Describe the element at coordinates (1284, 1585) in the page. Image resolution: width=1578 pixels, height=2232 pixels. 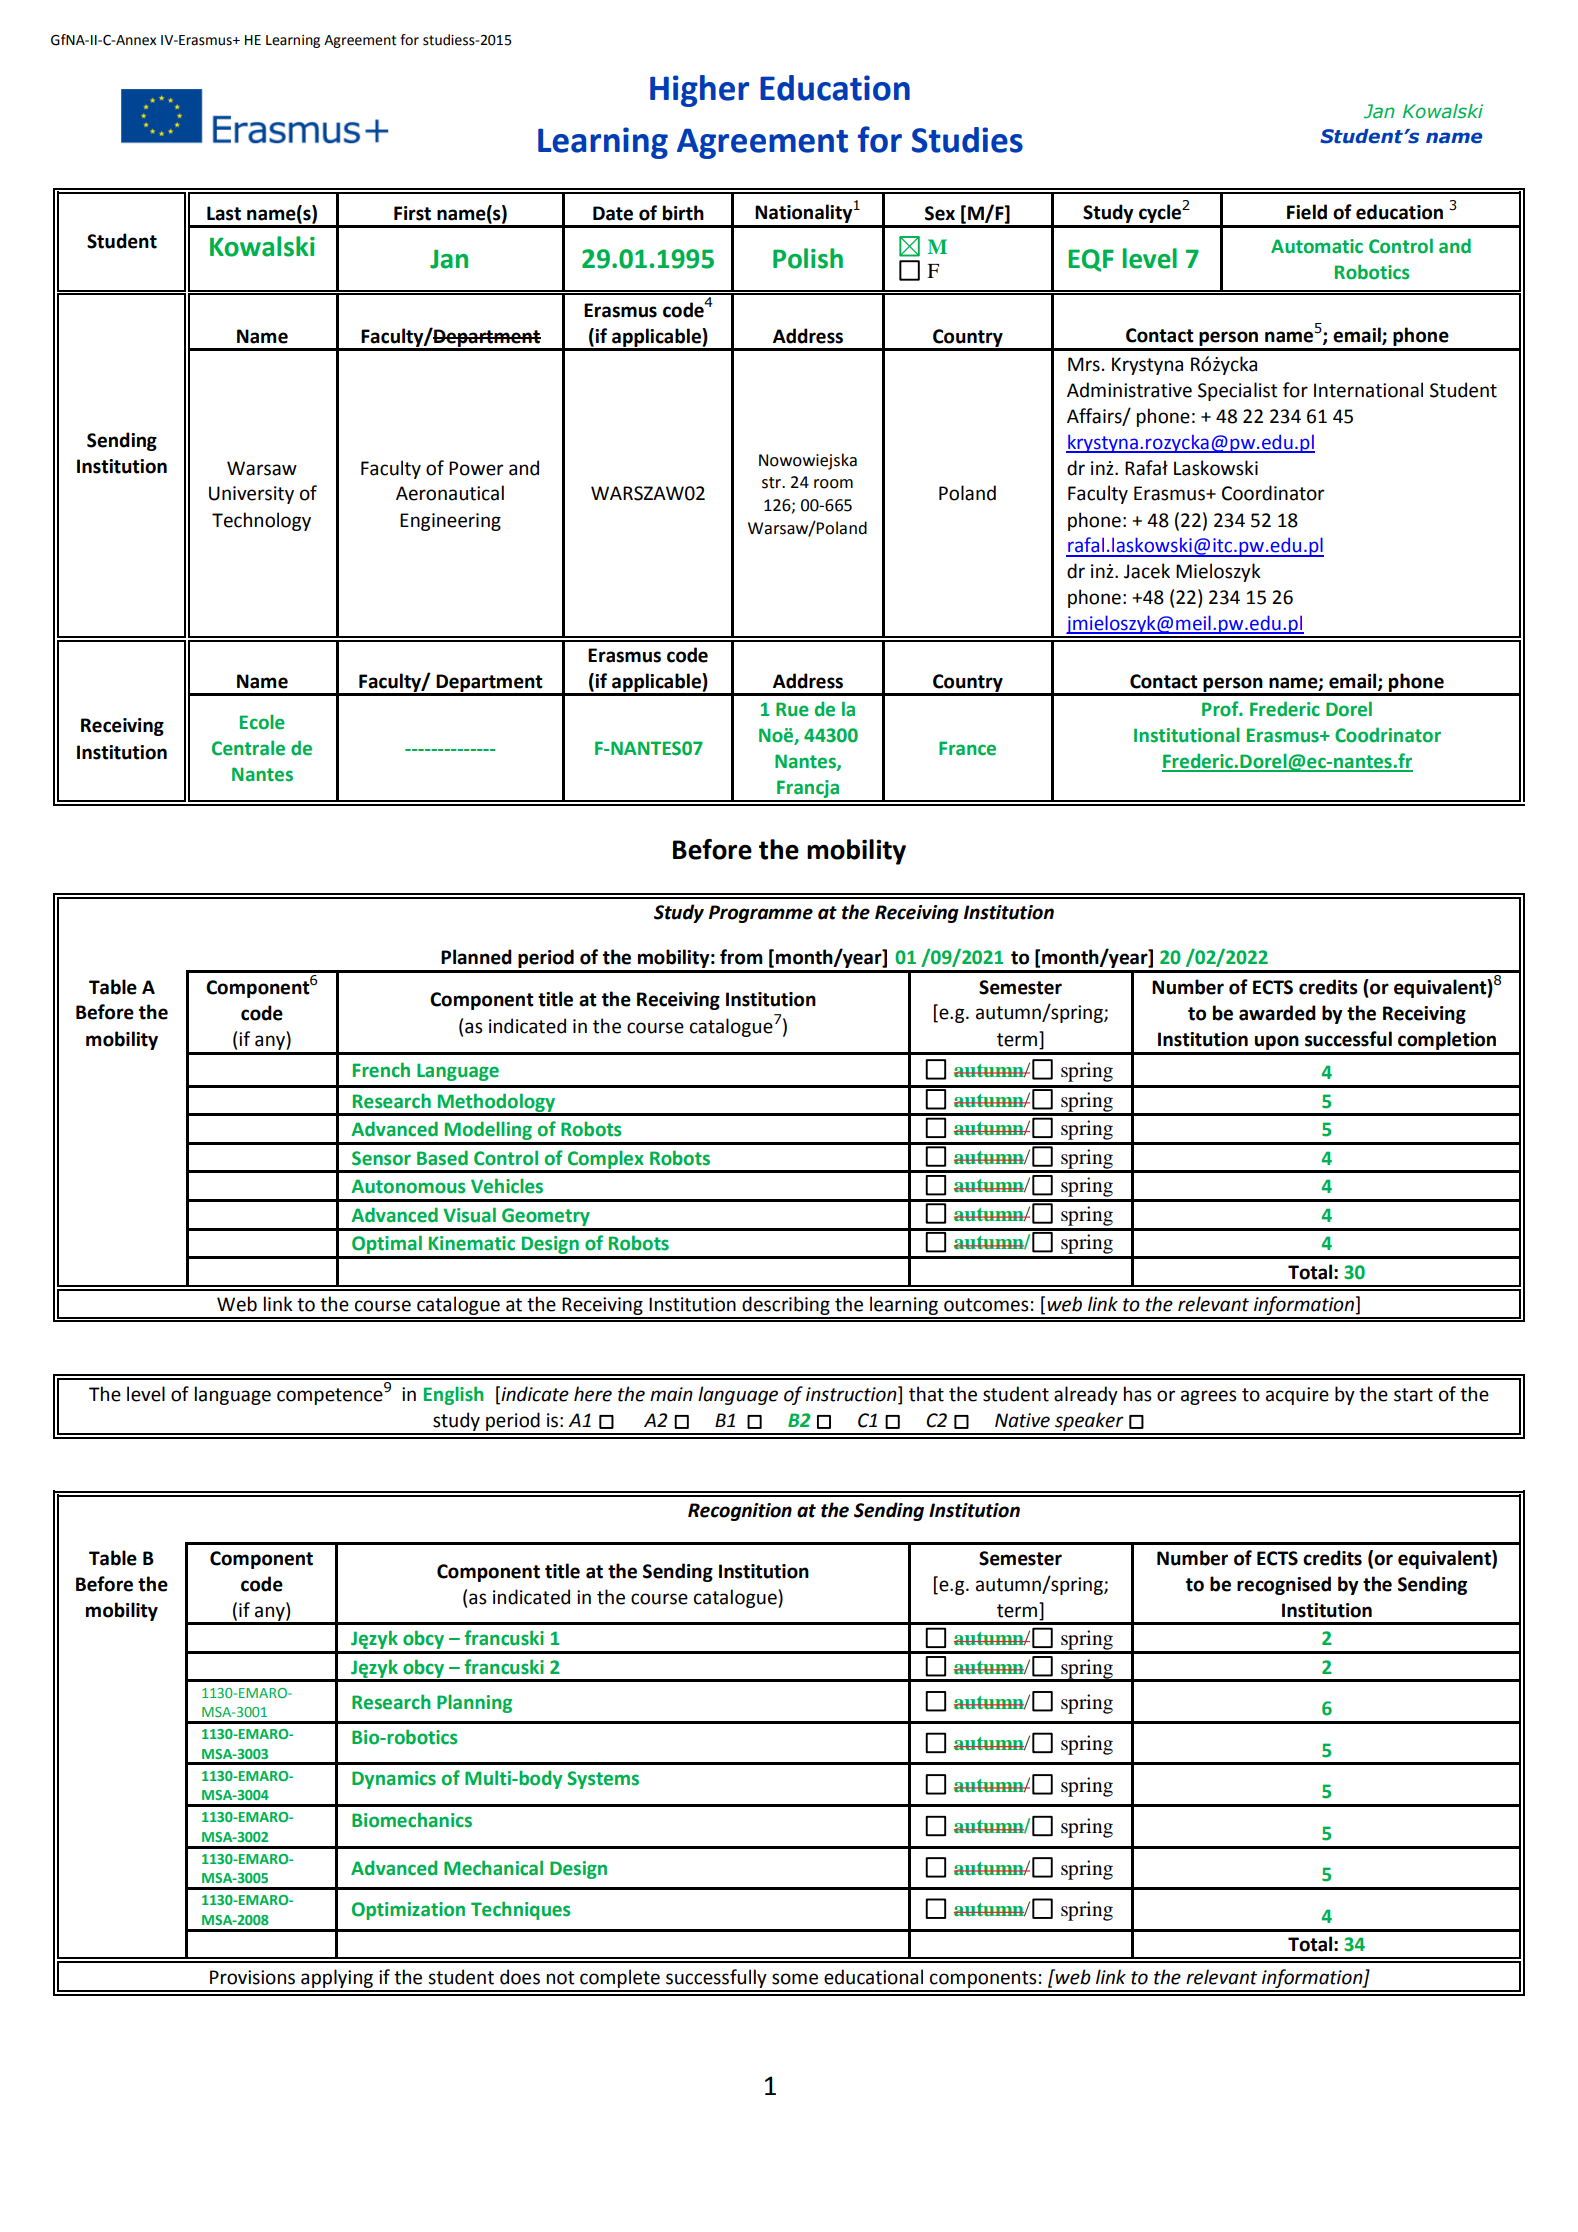
I see `recognised` at that location.
